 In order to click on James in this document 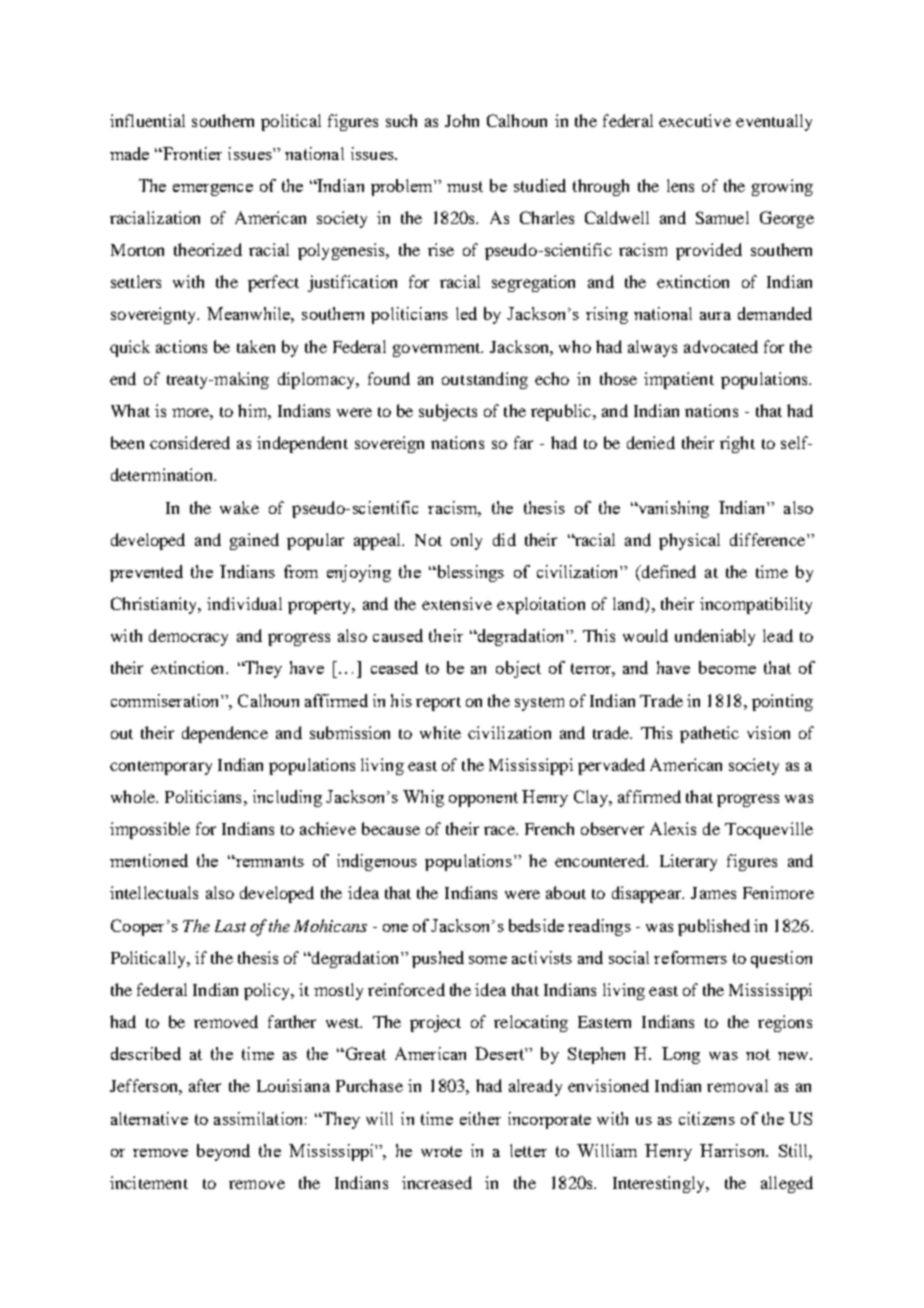, I will do `click(713, 893)`.
